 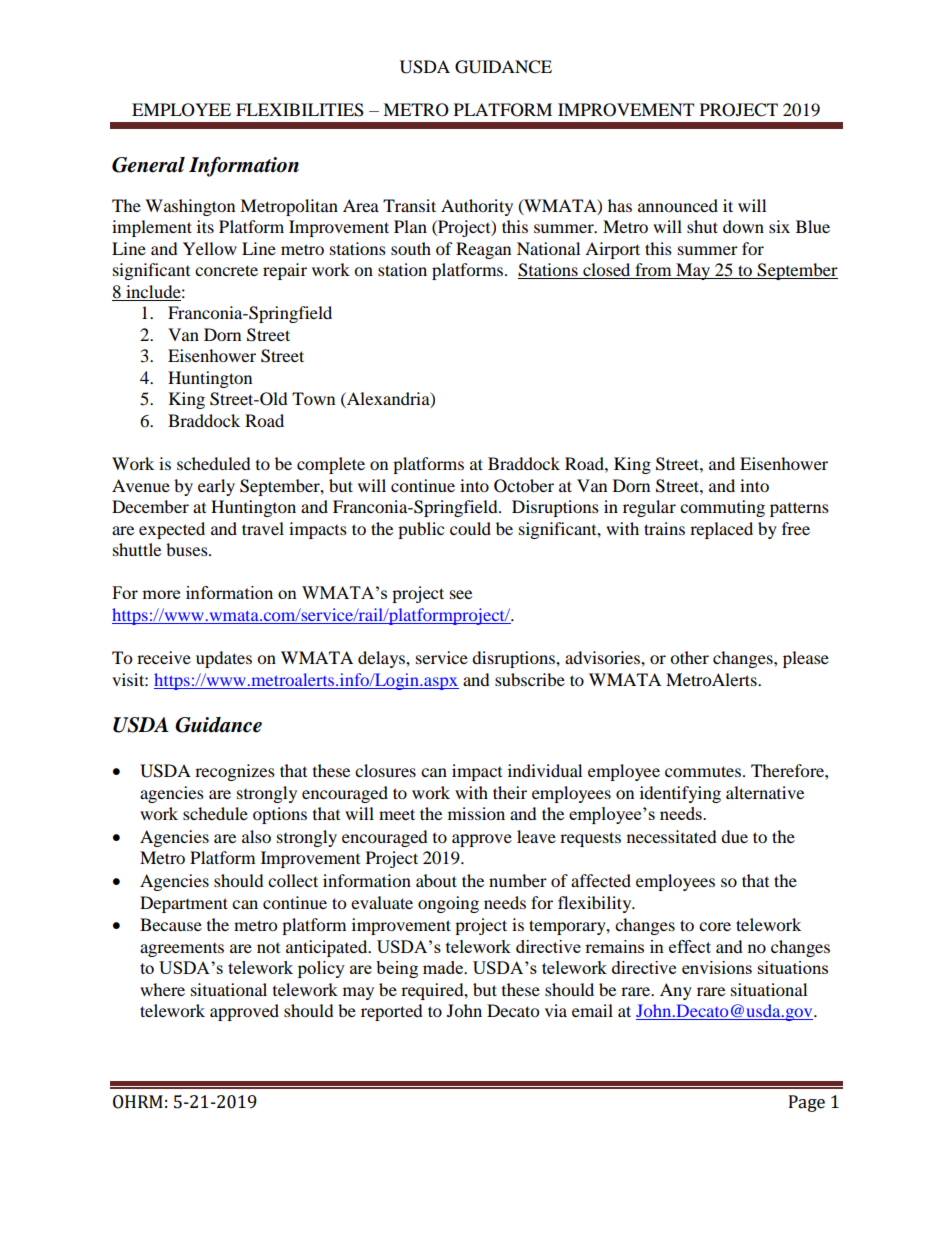 I want to click on via, so click(x=556, y=1010).
